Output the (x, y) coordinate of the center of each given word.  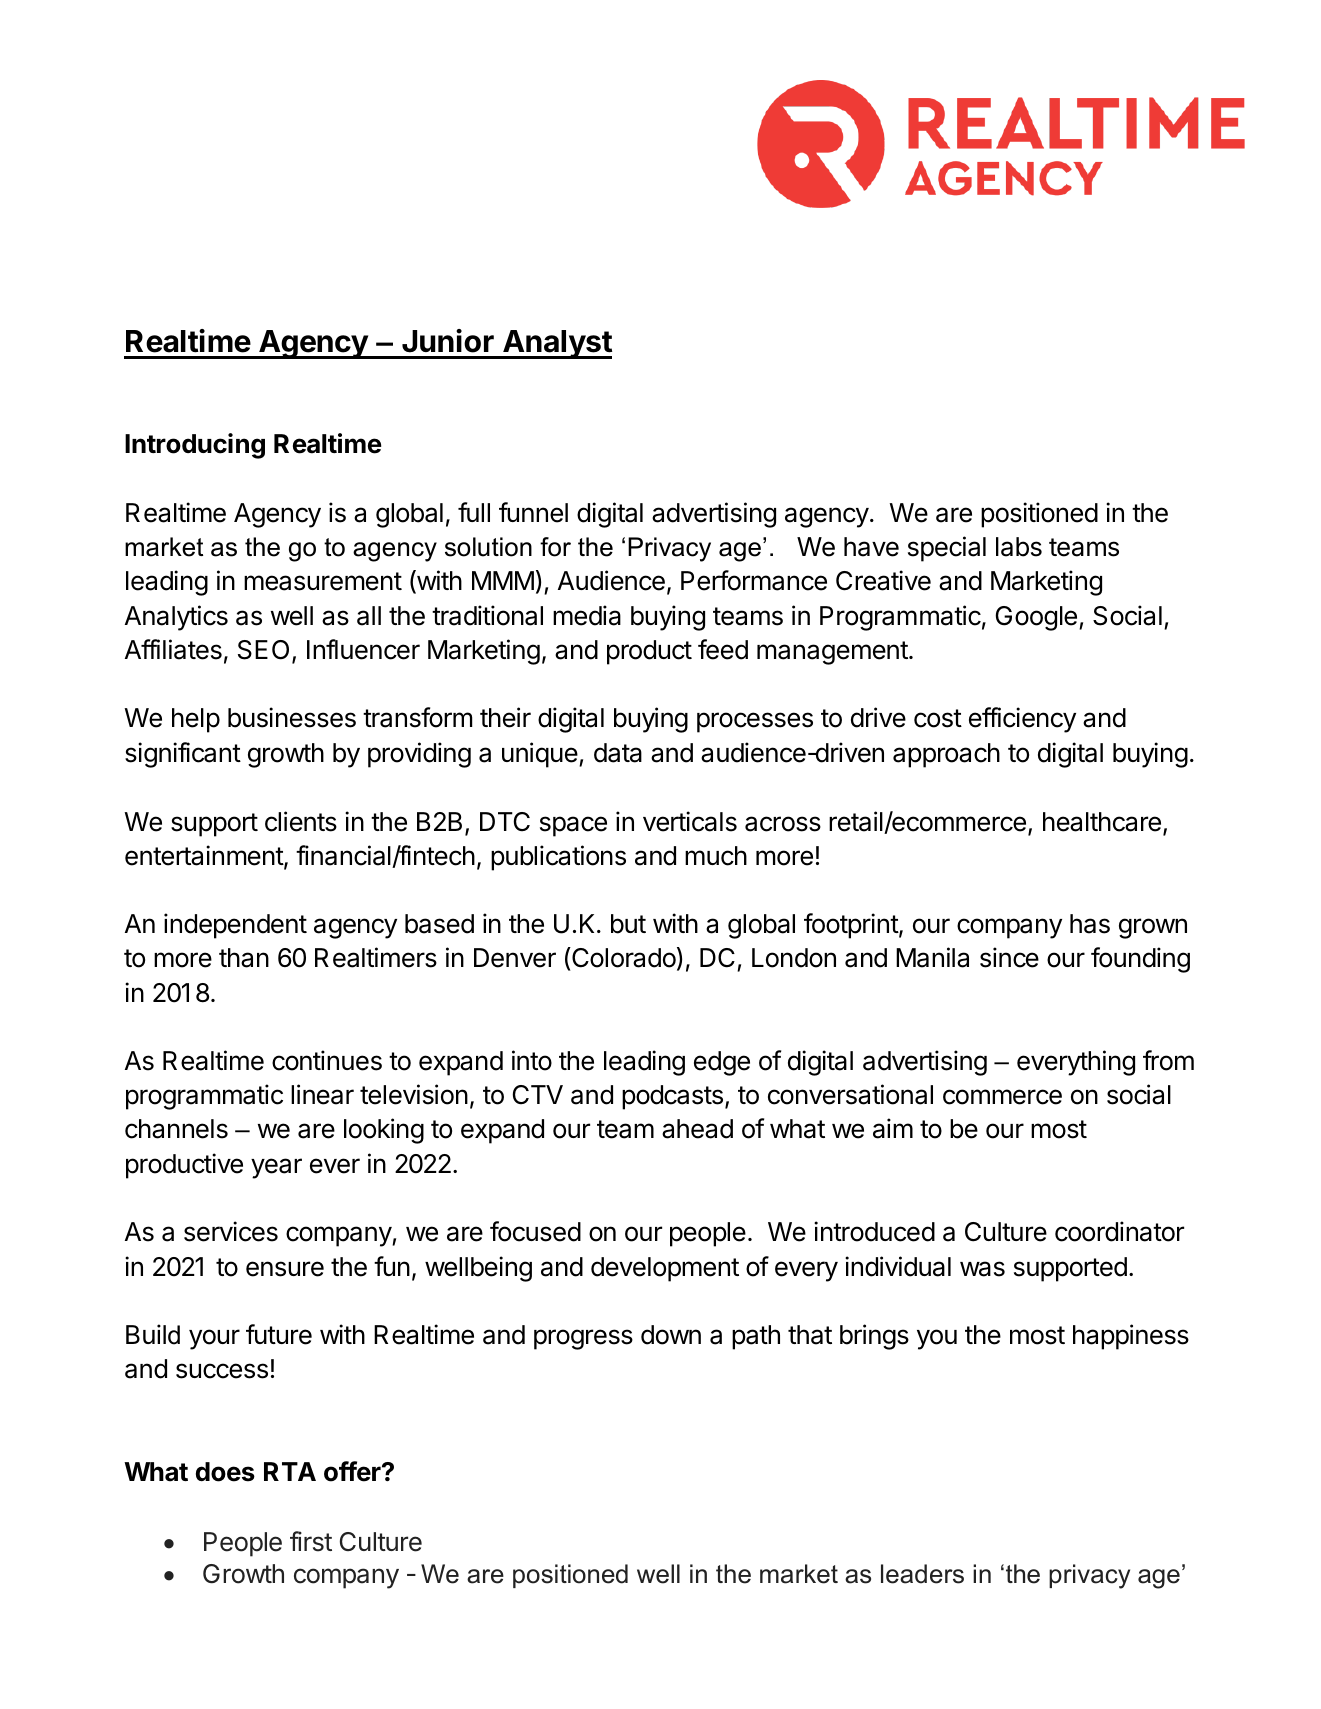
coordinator (1119, 1231)
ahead (697, 1129)
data (618, 753)
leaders (922, 1574)
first (311, 1541)
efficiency (1022, 720)
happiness (1131, 1337)
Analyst (556, 344)
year (276, 1168)
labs (1019, 547)
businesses (292, 717)
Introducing (195, 446)
